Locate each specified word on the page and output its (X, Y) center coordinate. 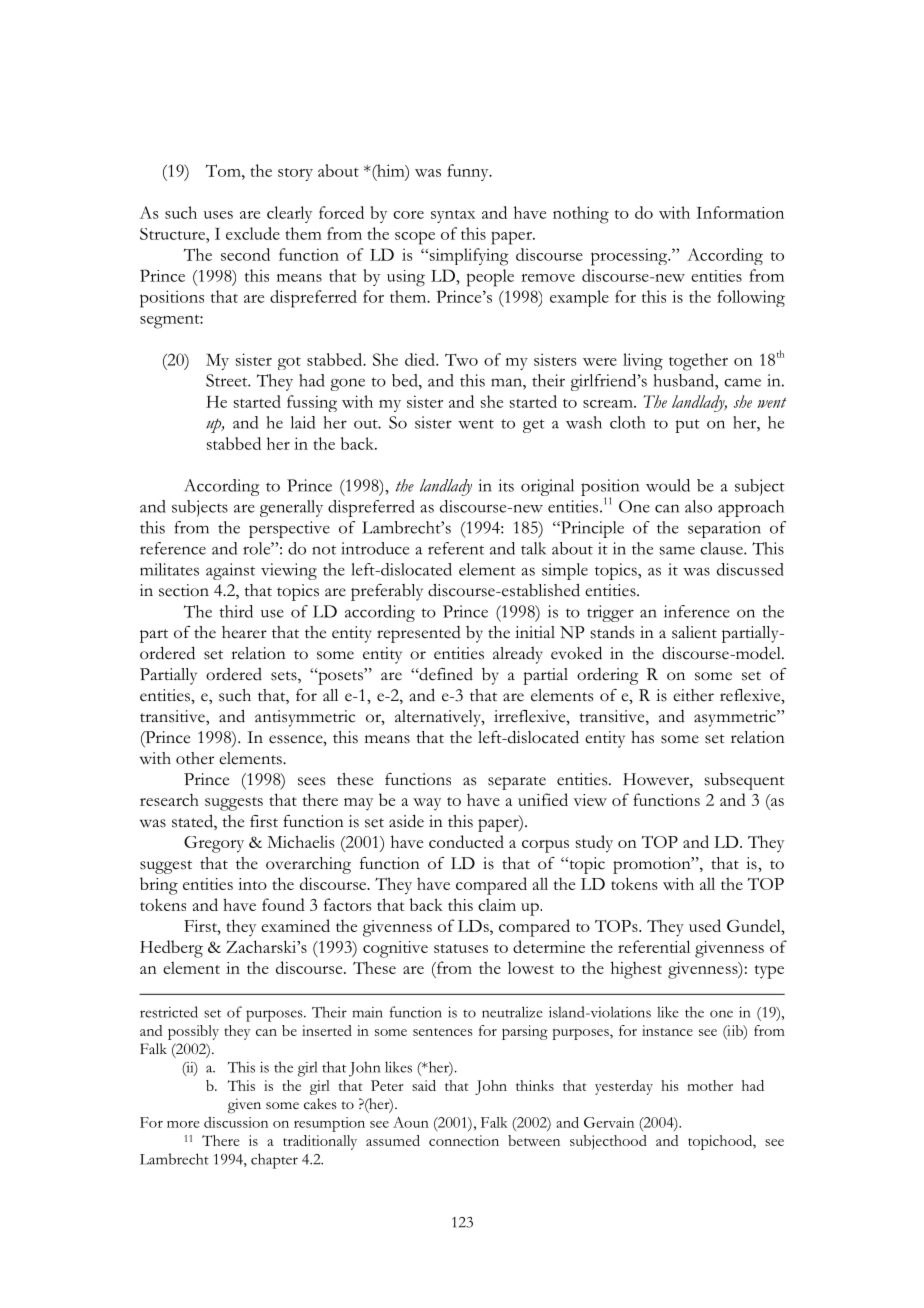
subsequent (745, 781)
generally (291, 508)
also (698, 506)
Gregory (214, 844)
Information (740, 212)
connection (464, 1140)
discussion (236, 1122)
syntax (453, 216)
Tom (224, 170)
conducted (466, 841)
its (506, 485)
